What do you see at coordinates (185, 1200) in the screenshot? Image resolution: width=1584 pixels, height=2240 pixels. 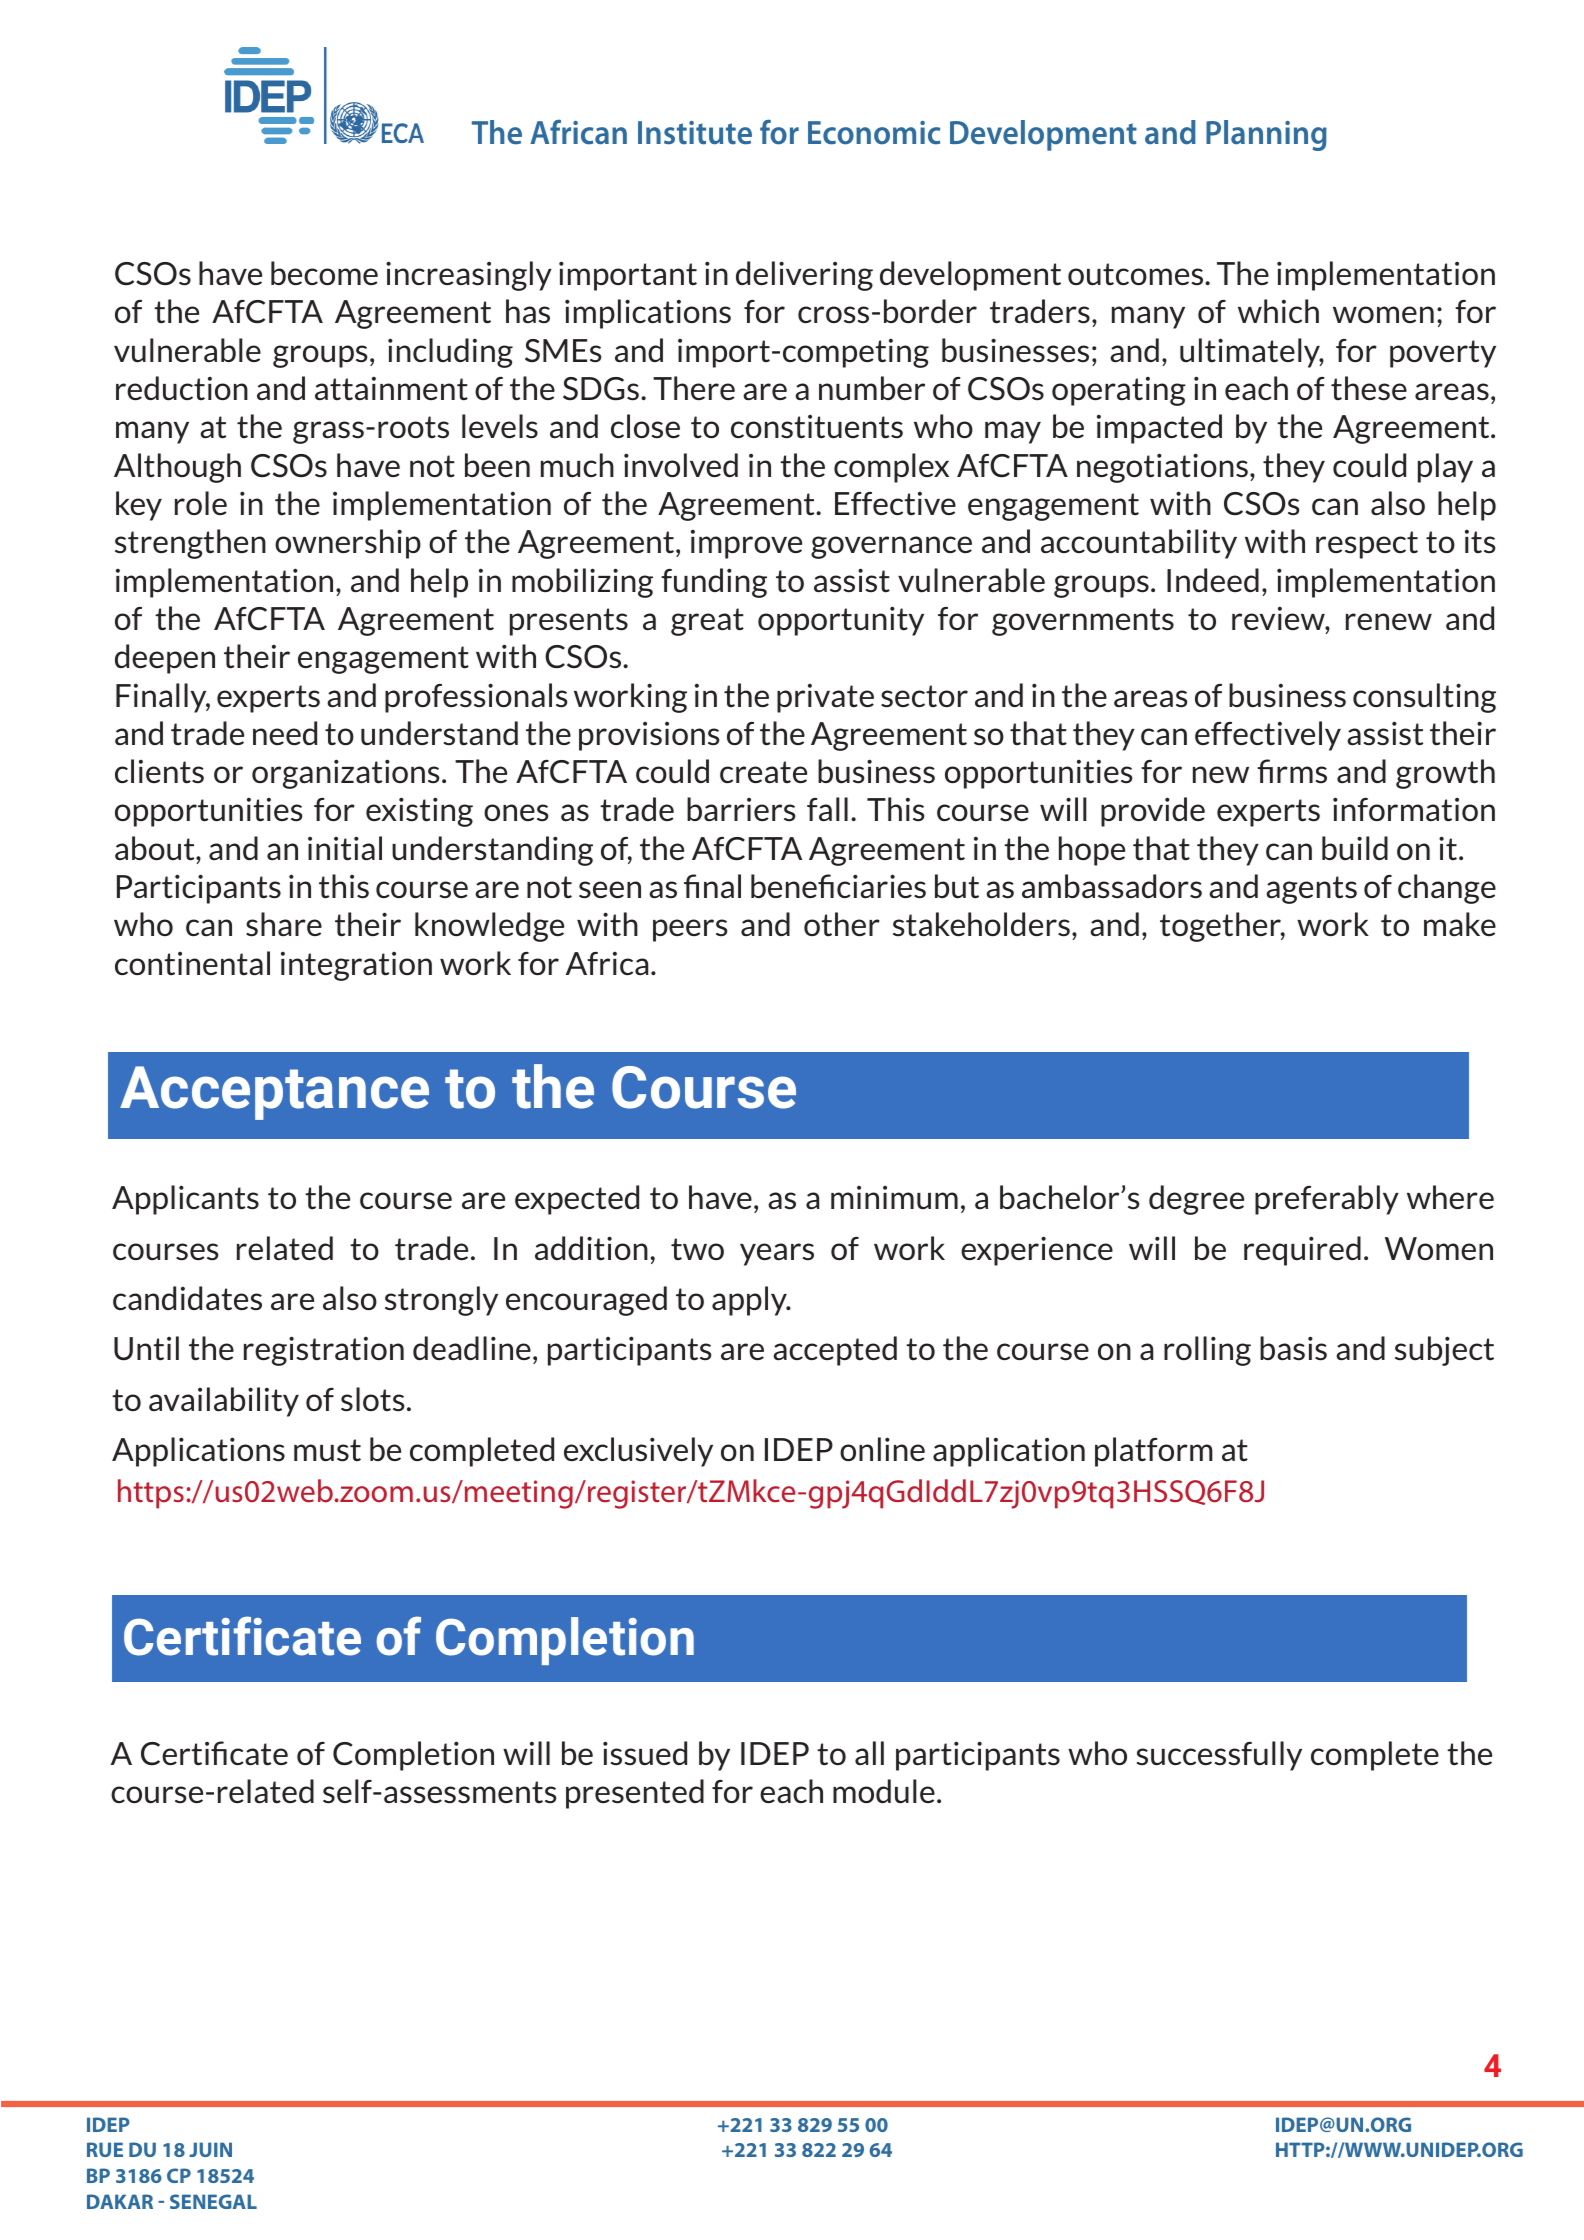 I see `Applicants` at bounding box center [185, 1200].
